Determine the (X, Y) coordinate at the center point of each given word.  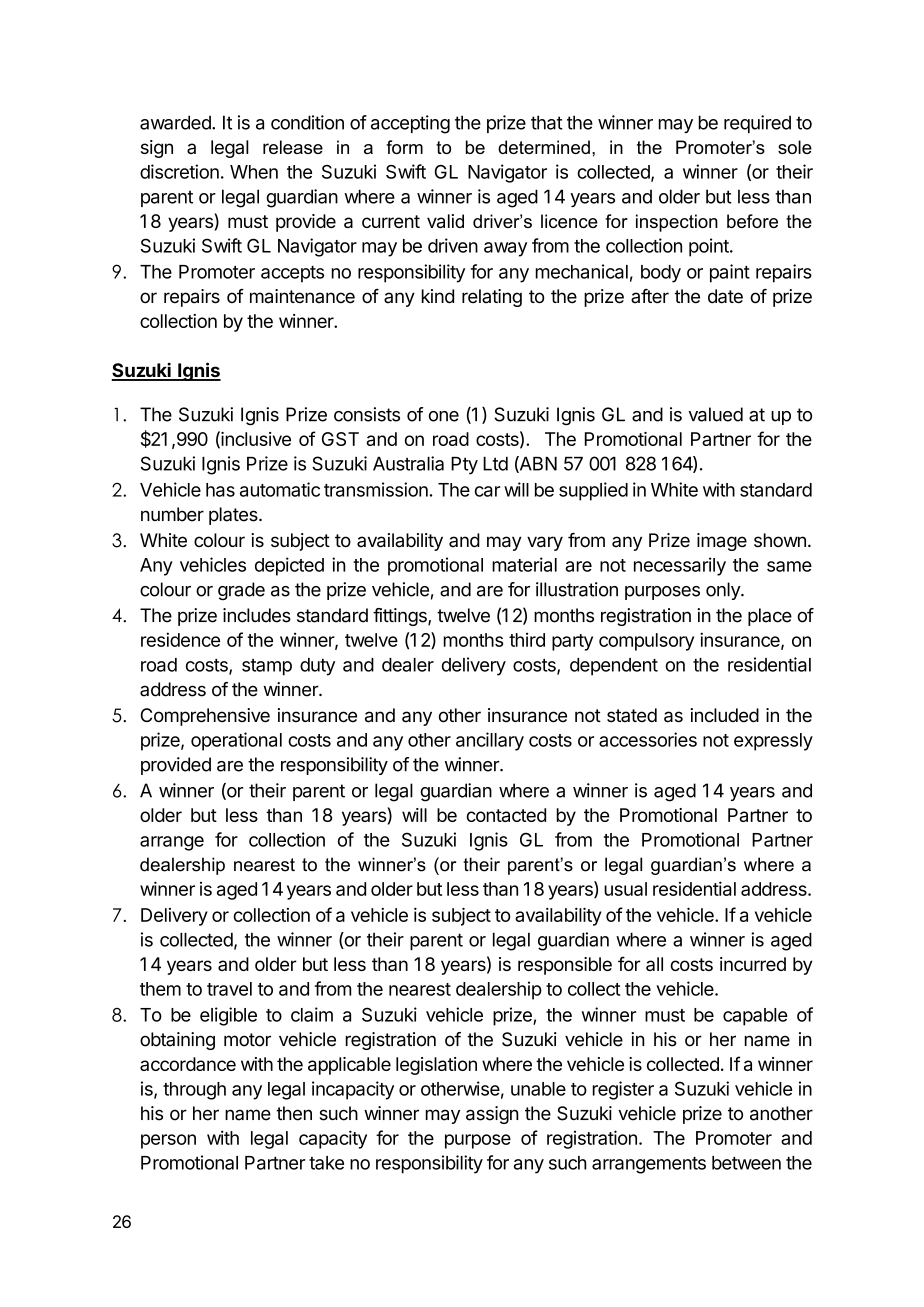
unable (538, 1089)
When (254, 172)
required (757, 124)
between (746, 1163)
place (770, 617)
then (294, 1113)
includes (257, 615)
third (527, 640)
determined (544, 147)
